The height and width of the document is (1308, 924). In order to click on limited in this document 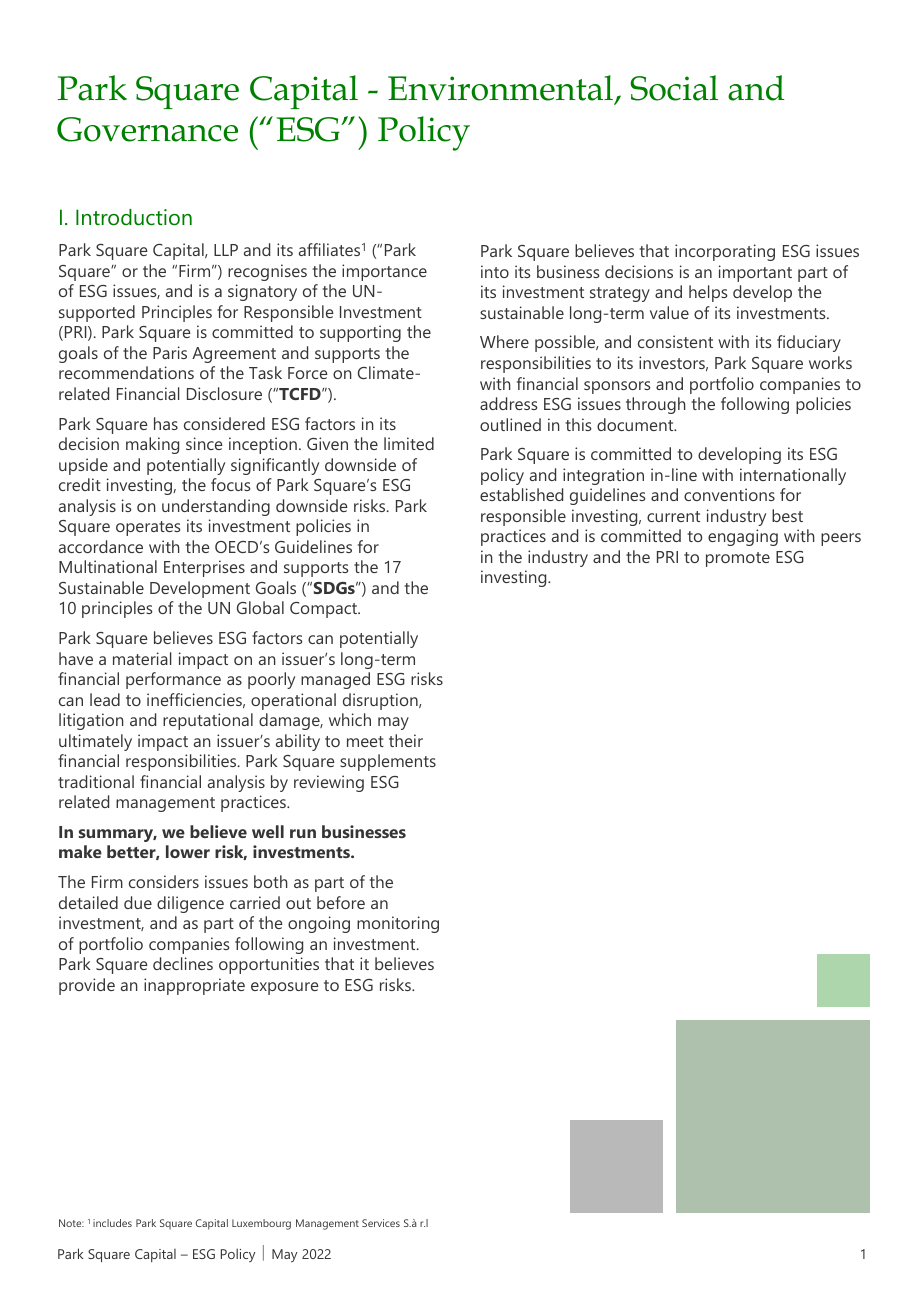, I will do `click(409, 443)`.
